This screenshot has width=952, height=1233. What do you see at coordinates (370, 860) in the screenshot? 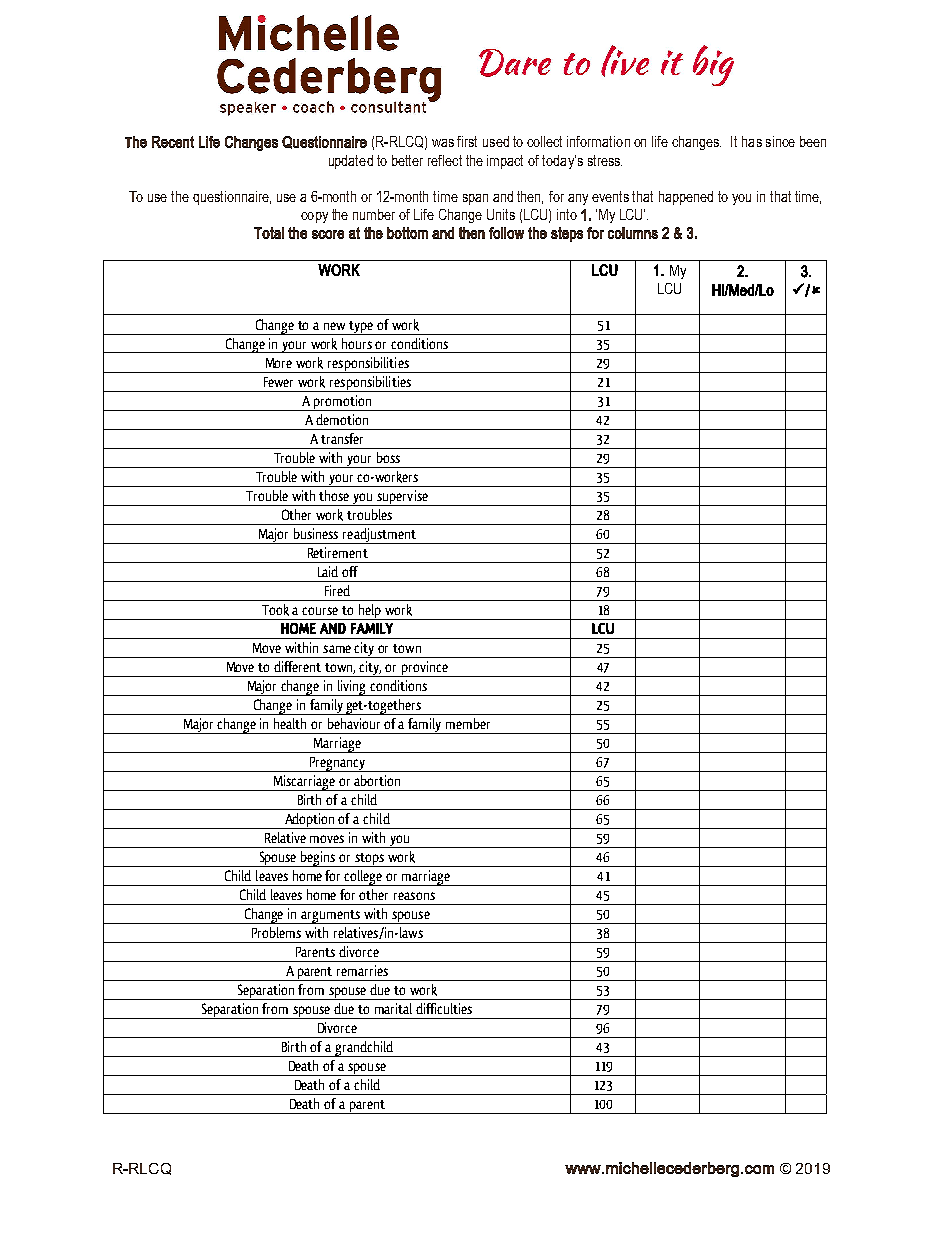
I see `stops` at bounding box center [370, 860].
